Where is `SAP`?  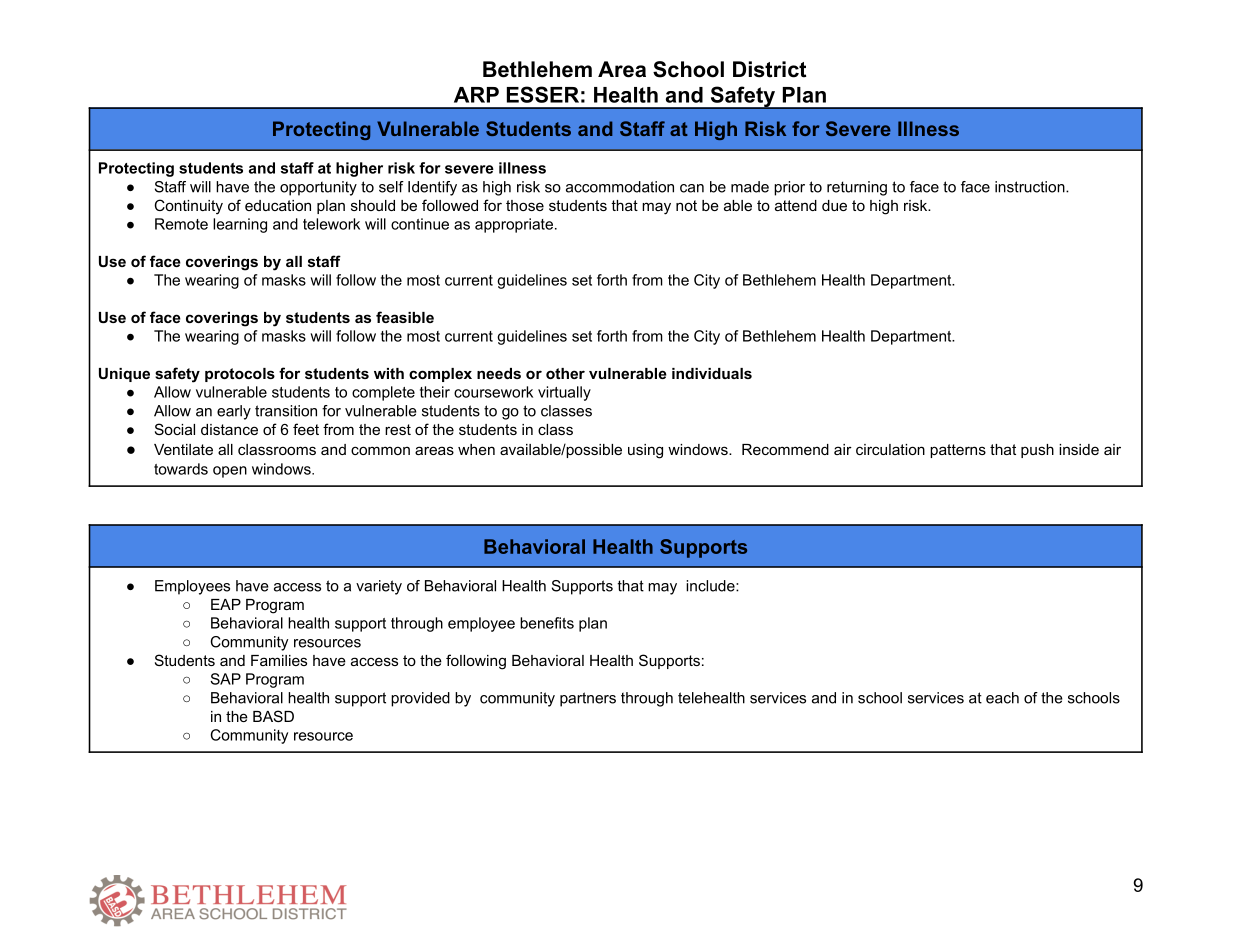
SAP is located at coordinates (225, 679).
